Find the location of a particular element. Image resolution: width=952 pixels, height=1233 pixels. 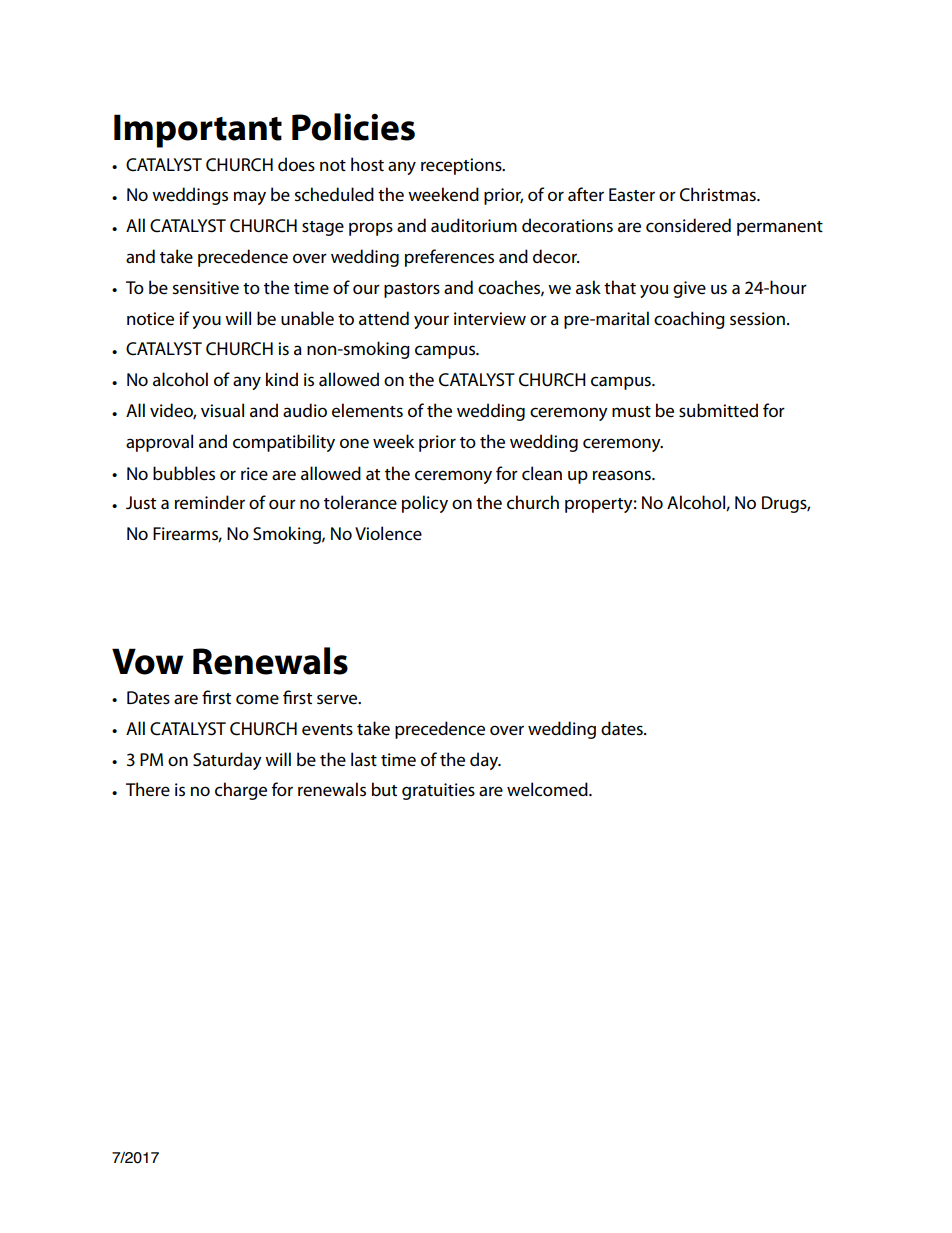

Christmas is located at coordinates (719, 194).
